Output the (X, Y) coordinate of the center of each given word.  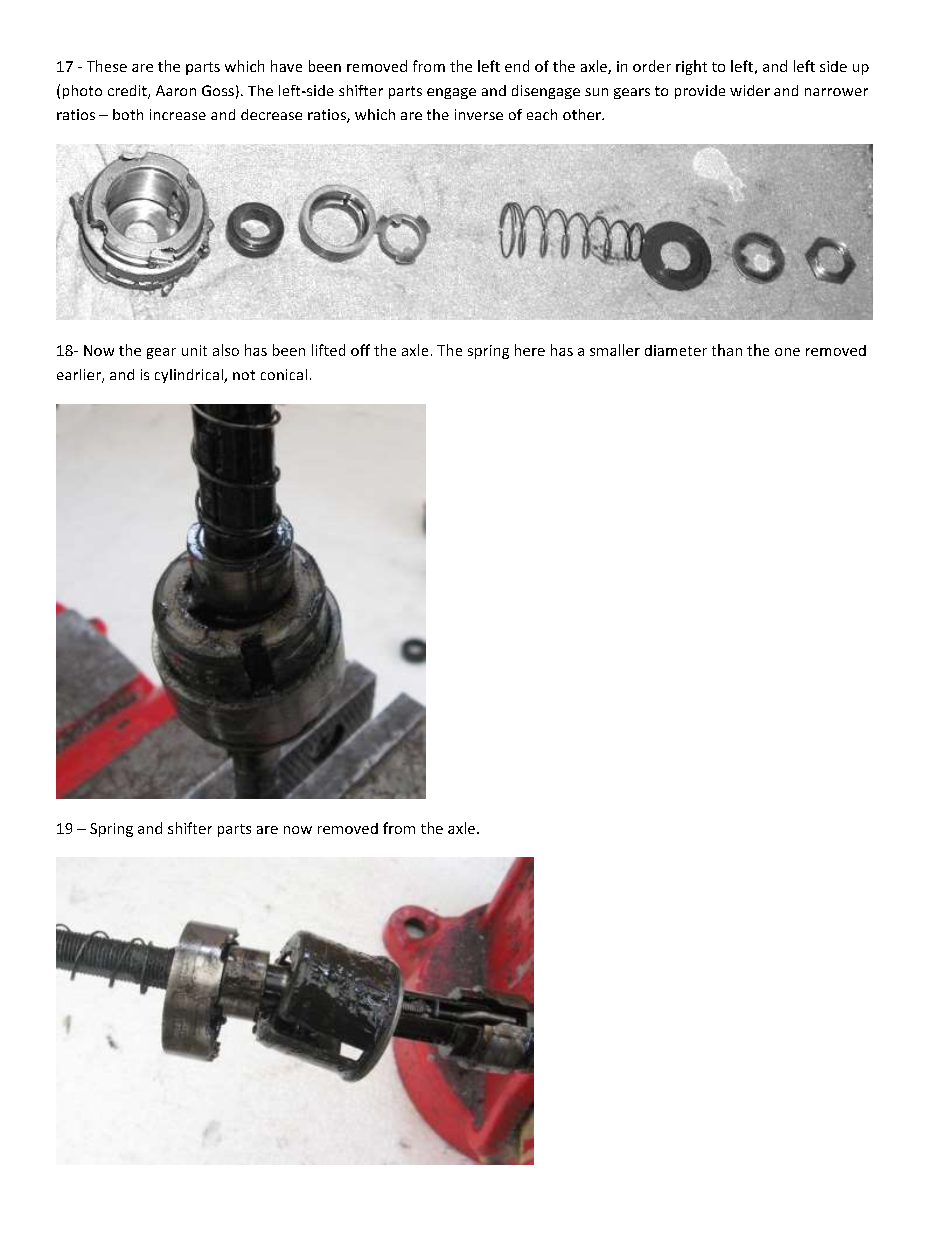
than (727, 350)
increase (178, 114)
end (517, 66)
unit (194, 350)
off (360, 350)
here (530, 350)
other (583, 114)
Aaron (176, 90)
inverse (479, 114)
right (691, 67)
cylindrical (190, 376)
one (787, 352)
